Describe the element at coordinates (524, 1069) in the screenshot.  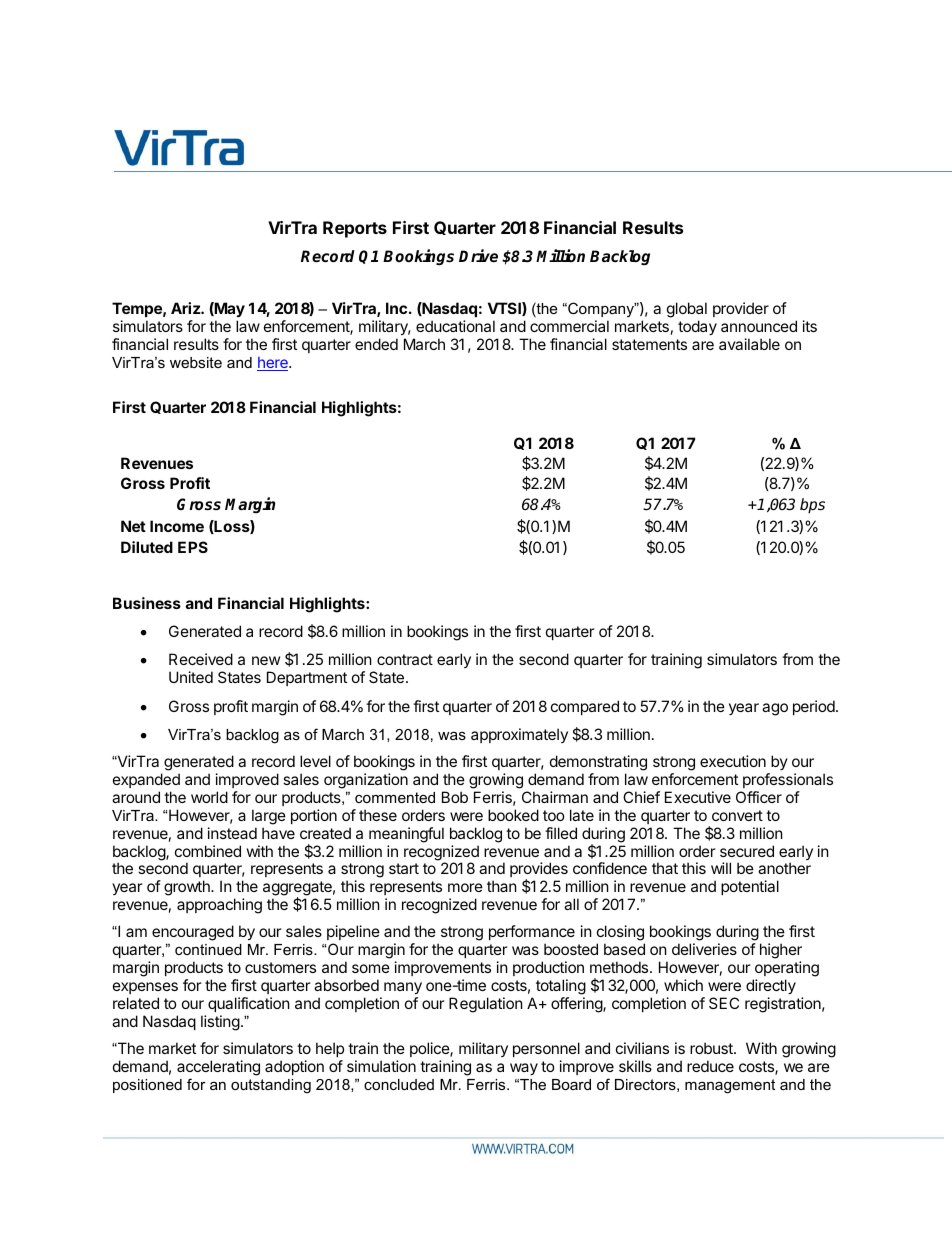
I see `way` at that location.
